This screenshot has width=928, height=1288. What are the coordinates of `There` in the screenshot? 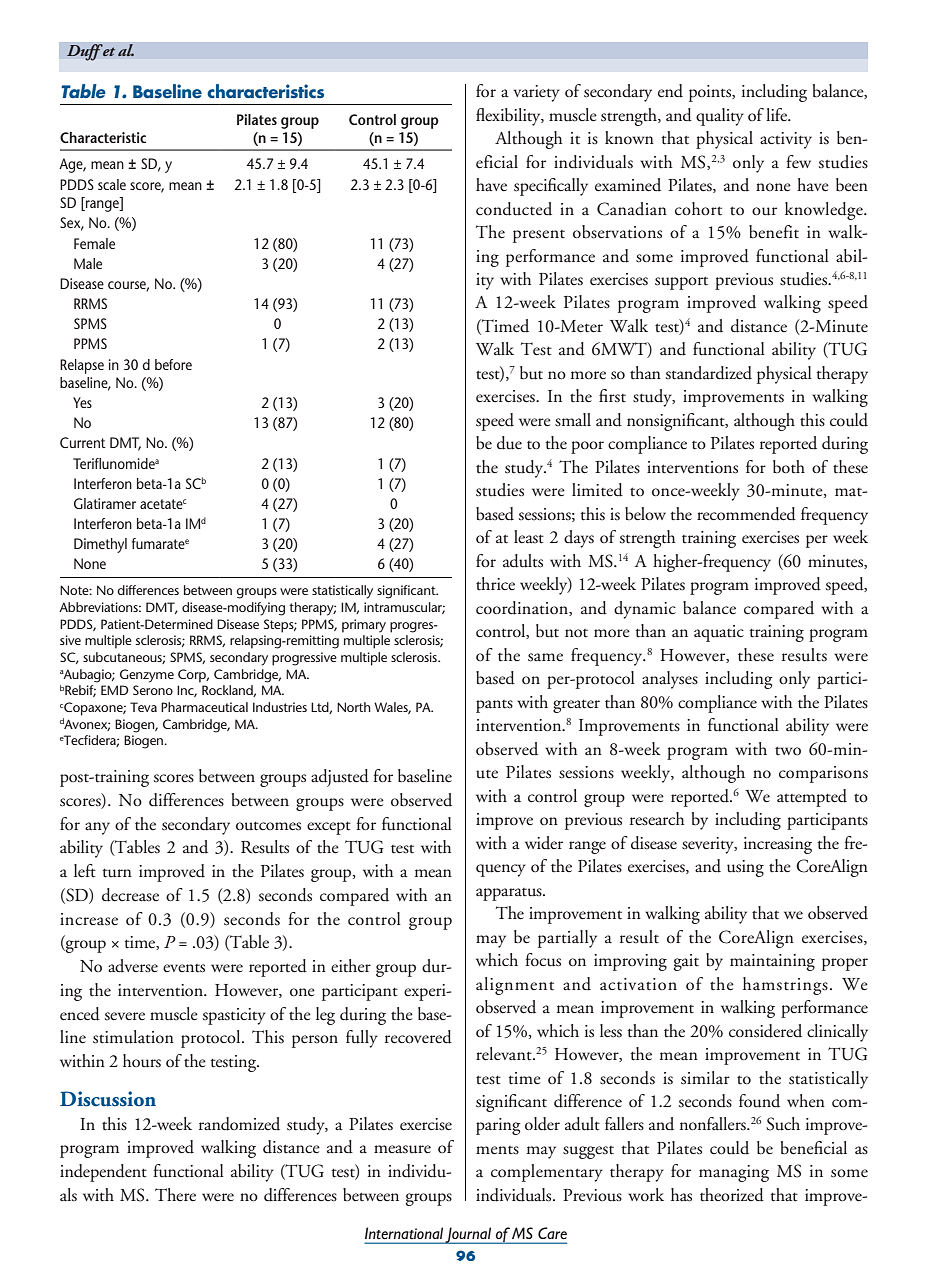 It's located at (175, 1194).
